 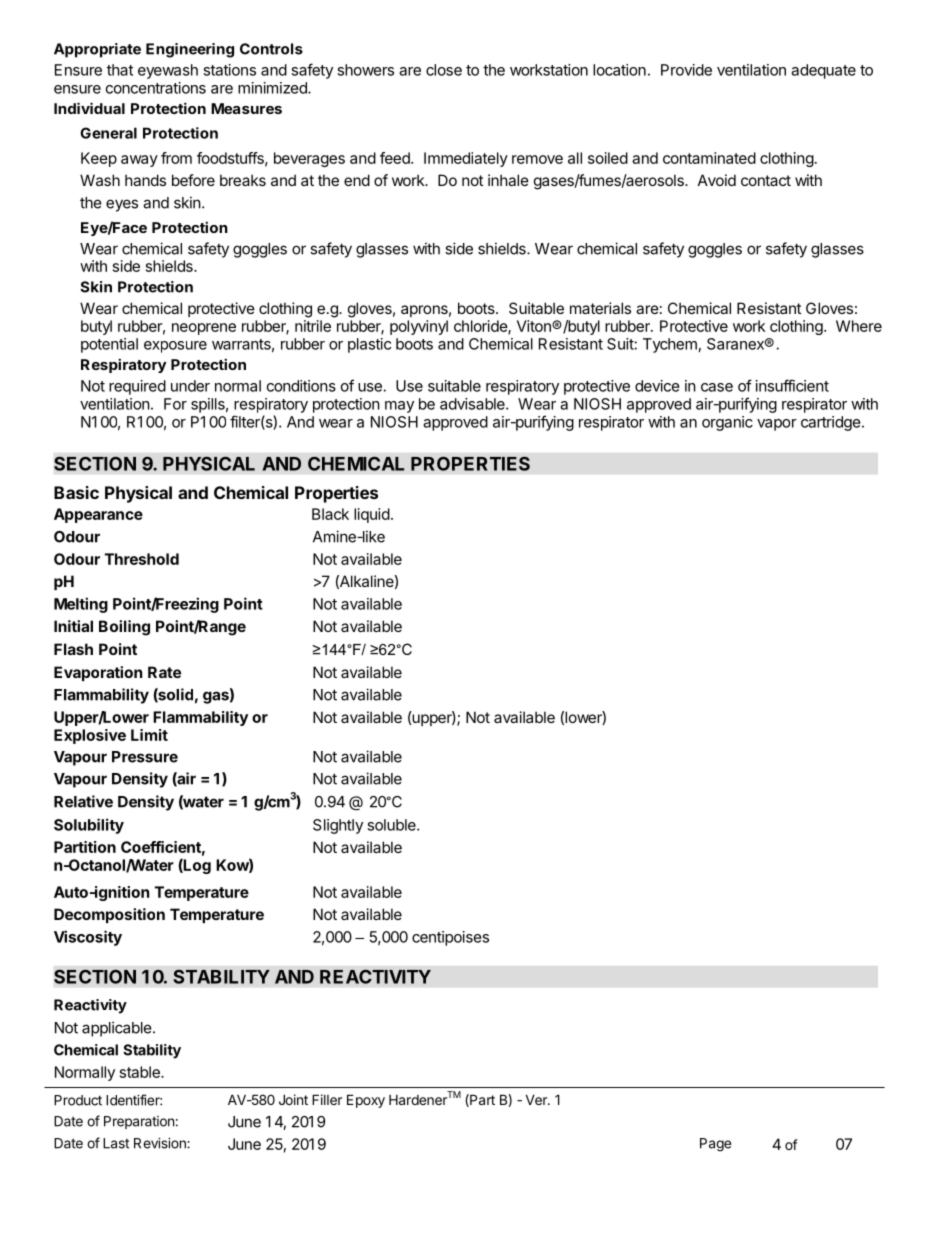 I want to click on Epoxy, so click(x=366, y=1101).
